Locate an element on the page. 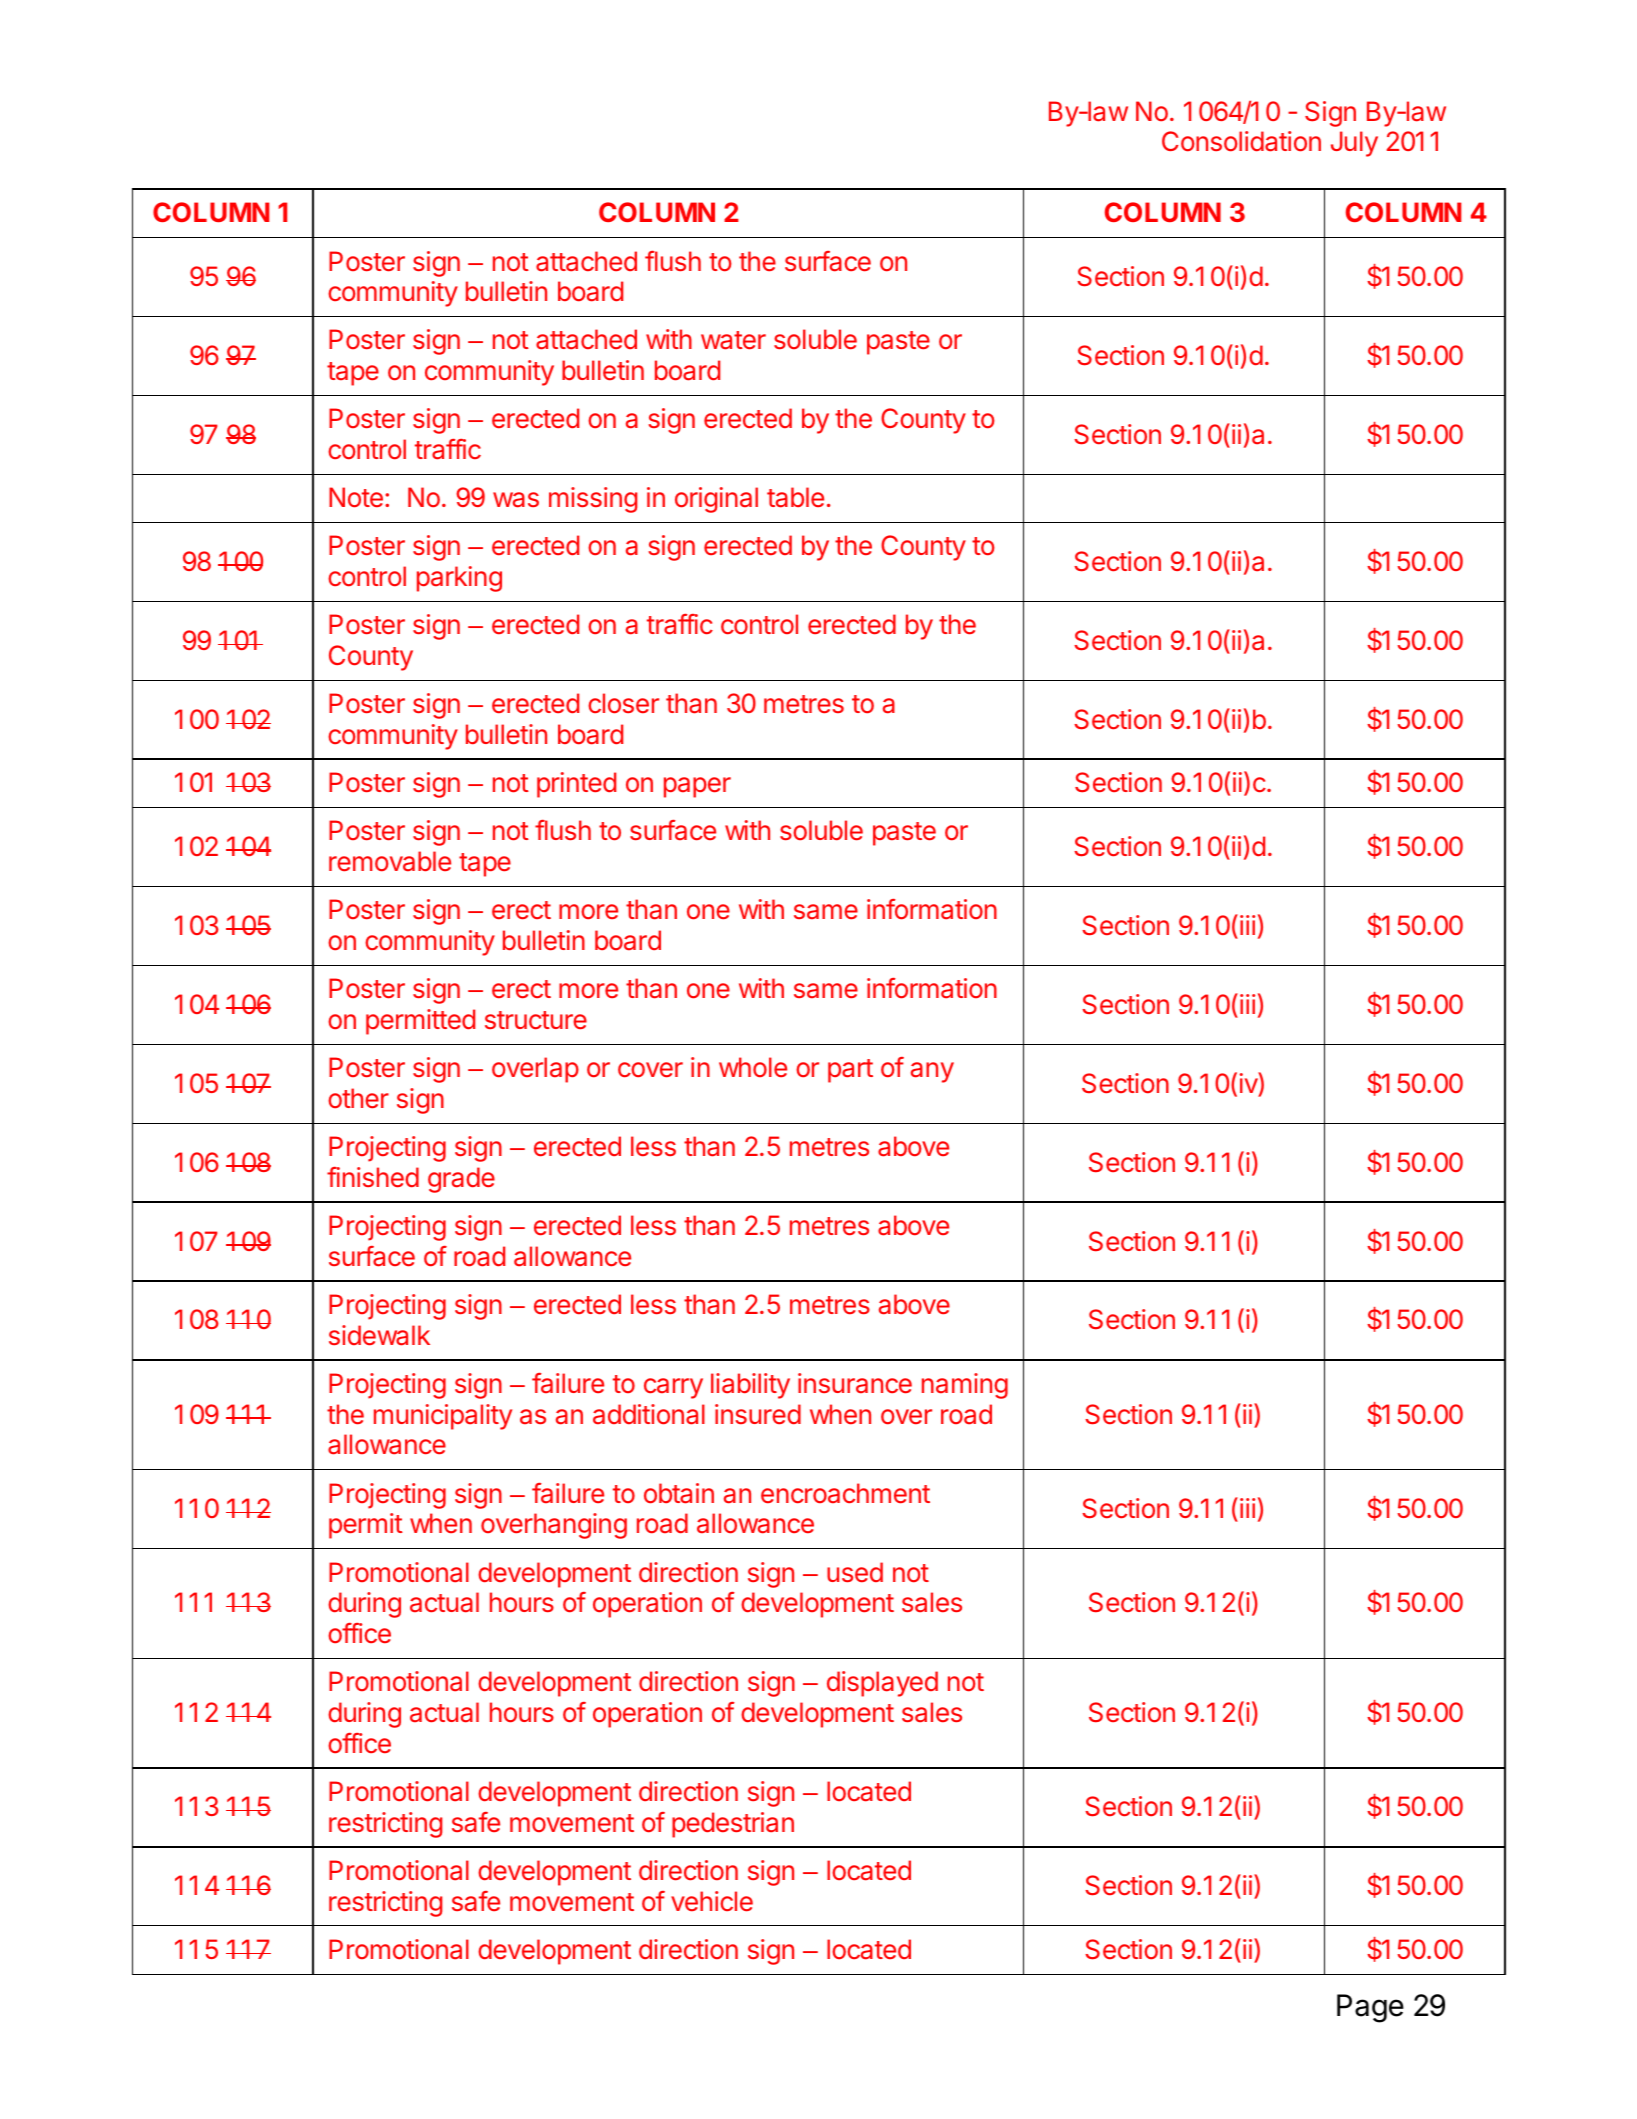 This image has width=1637, height=2119. structure is located at coordinates (536, 1020).
